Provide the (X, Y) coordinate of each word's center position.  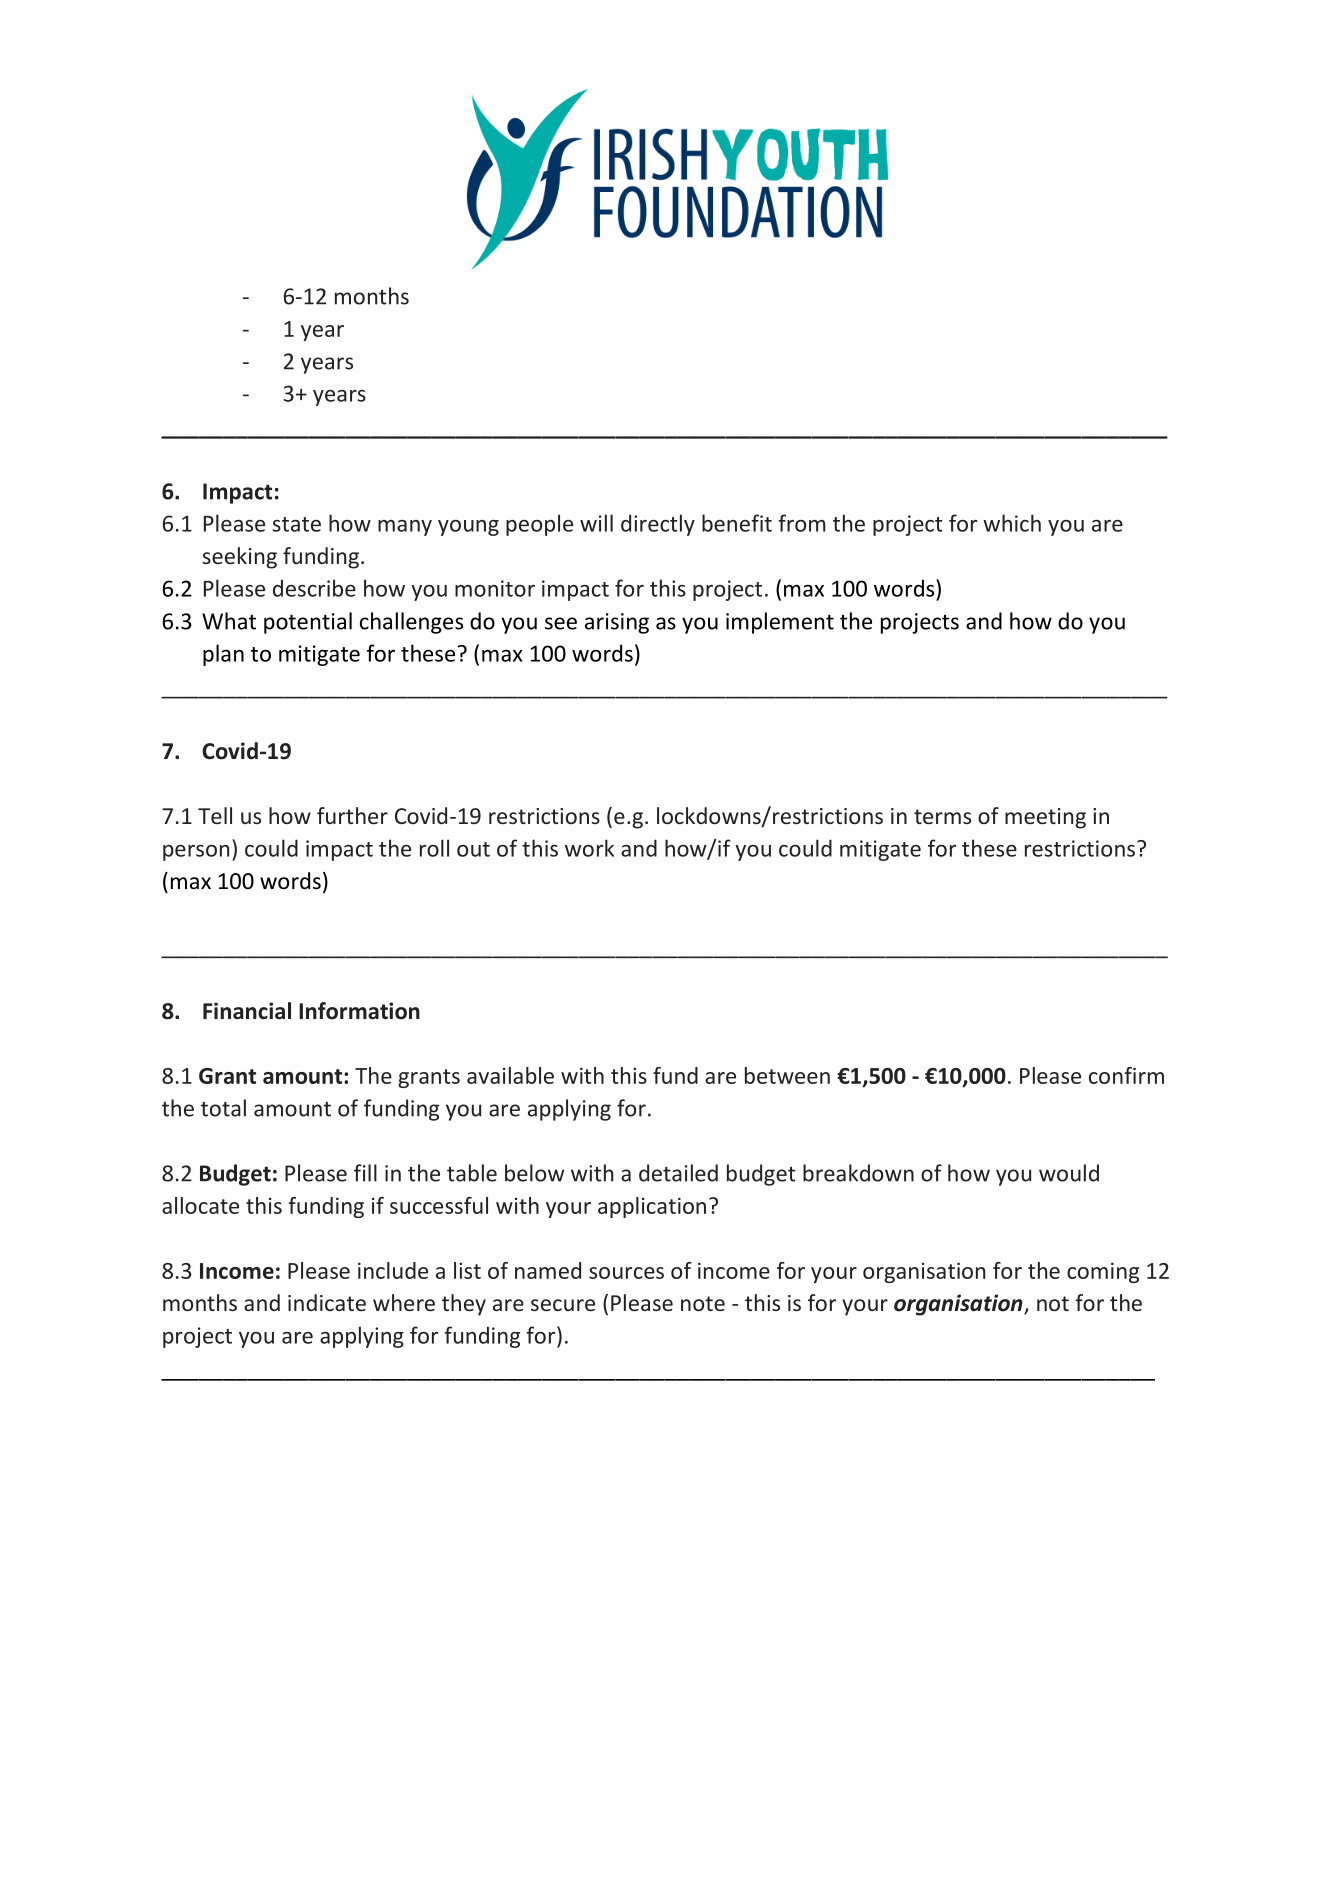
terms (942, 816)
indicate (327, 1302)
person (196, 853)
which (1012, 523)
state (297, 524)
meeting (1045, 818)
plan (223, 655)
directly (658, 525)
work (589, 848)
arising (617, 623)
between (787, 1075)
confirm (1126, 1075)
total (223, 1108)
